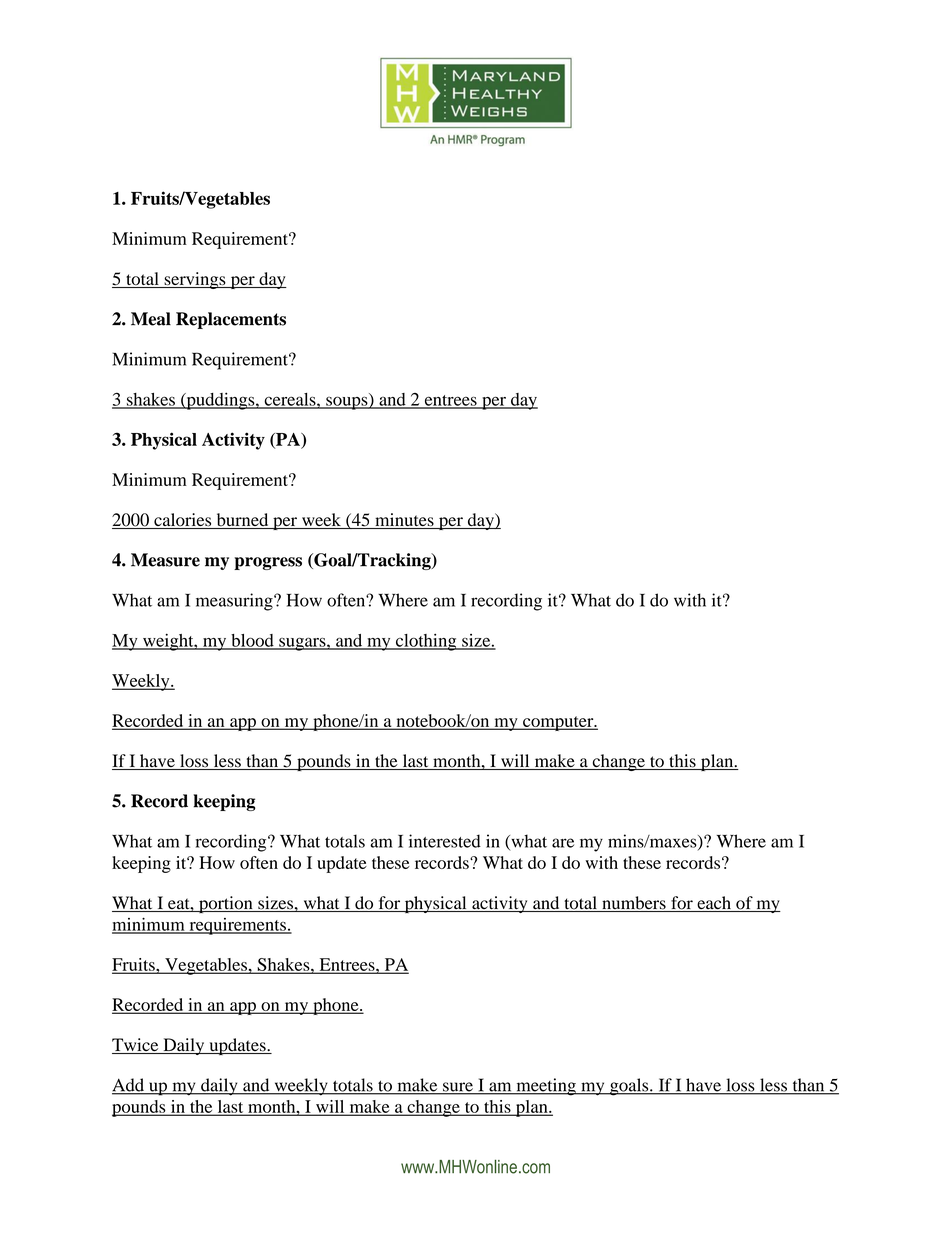 This screenshot has width=952, height=1233. I want to click on soups, so click(347, 403).
